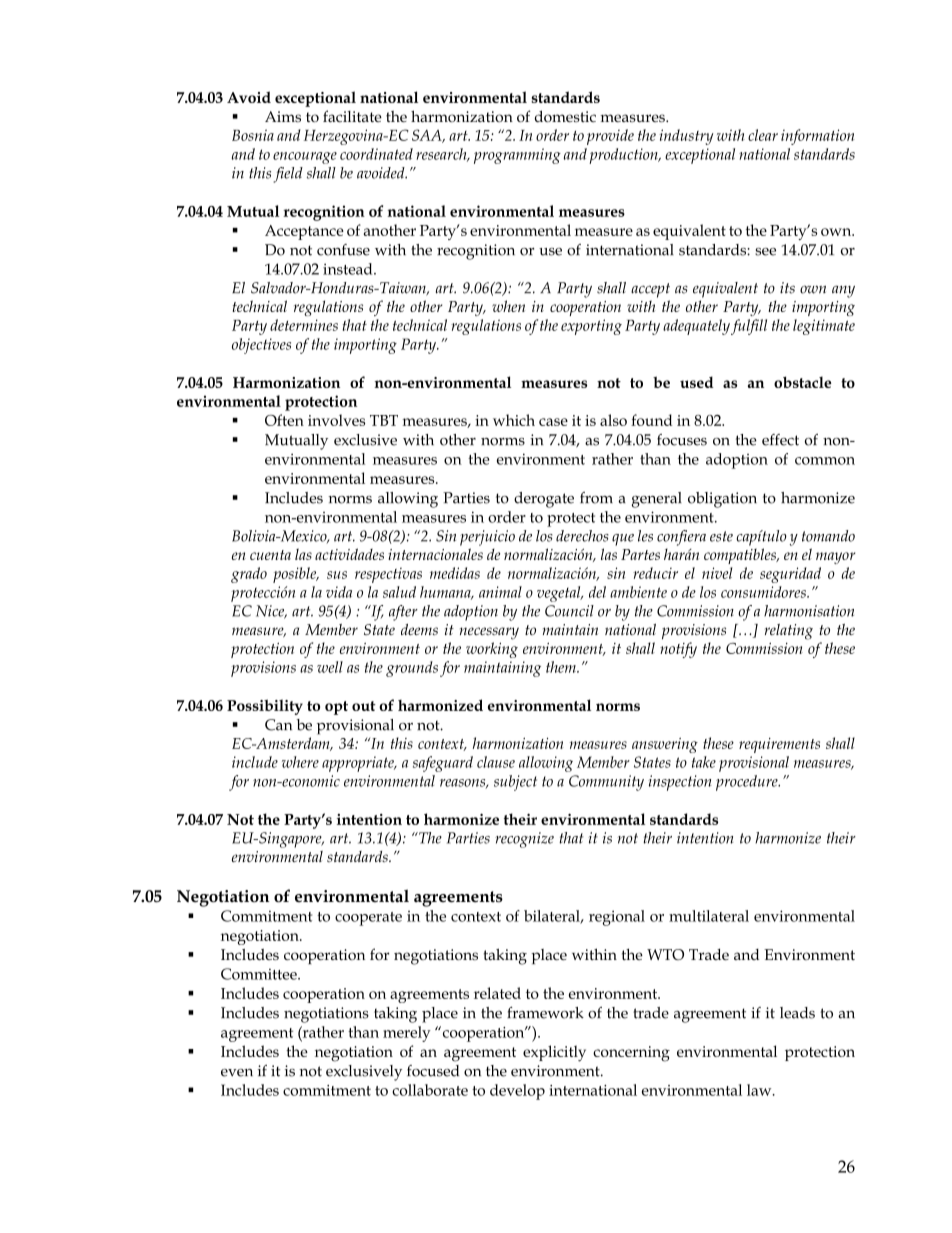  I want to click on explicitly, so click(554, 1053).
